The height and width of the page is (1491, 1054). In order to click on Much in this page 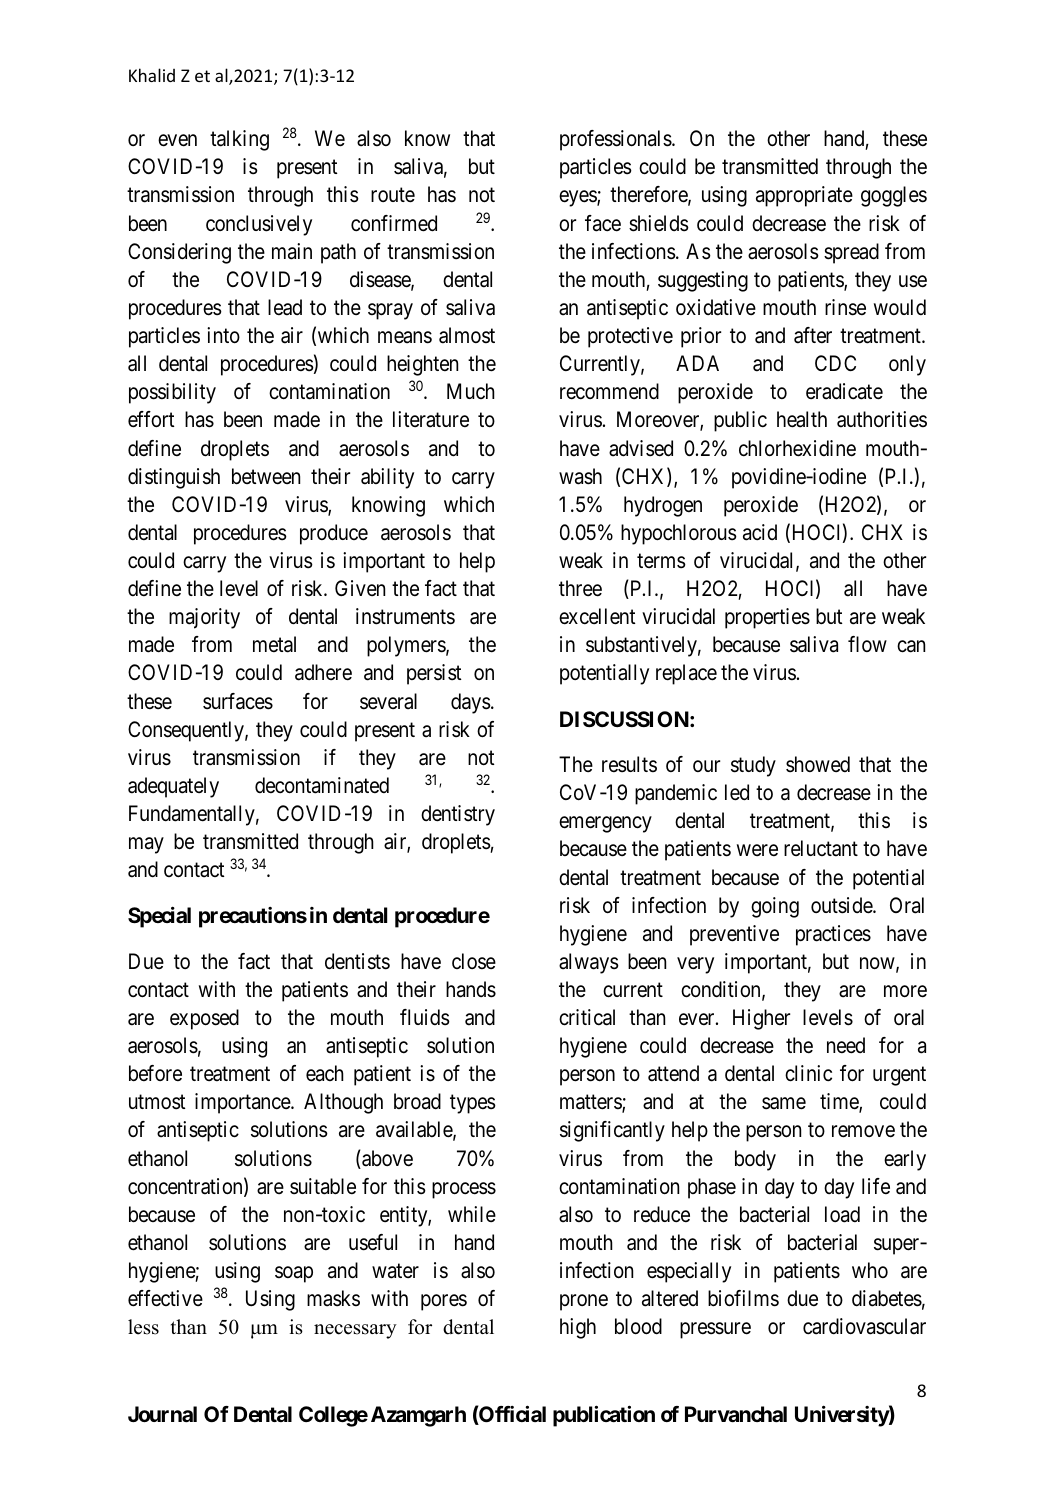, I will do `click(471, 391)`.
